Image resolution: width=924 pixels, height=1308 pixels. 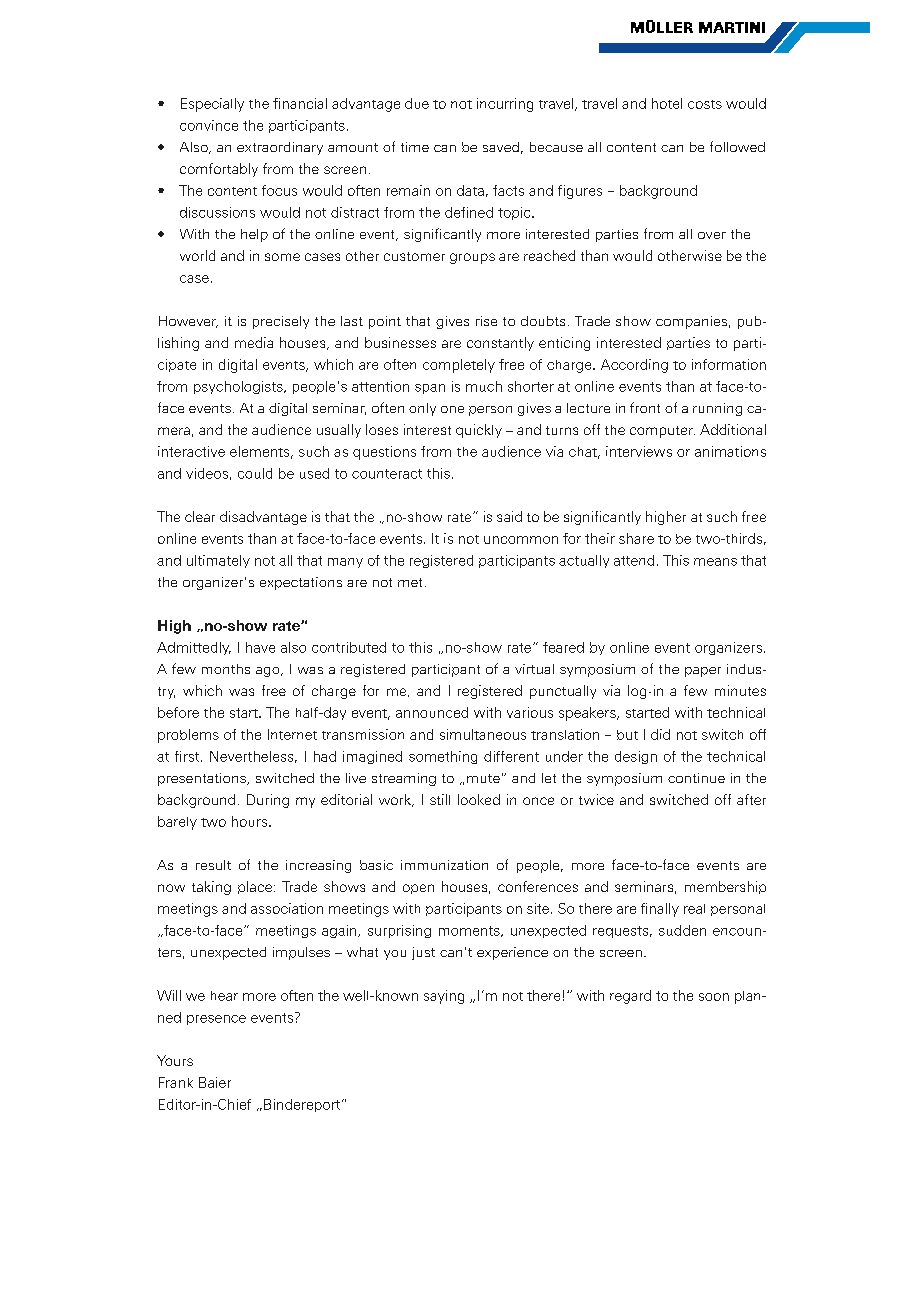 What do you see at coordinates (215, 1082) in the image?
I see `Baier` at bounding box center [215, 1082].
